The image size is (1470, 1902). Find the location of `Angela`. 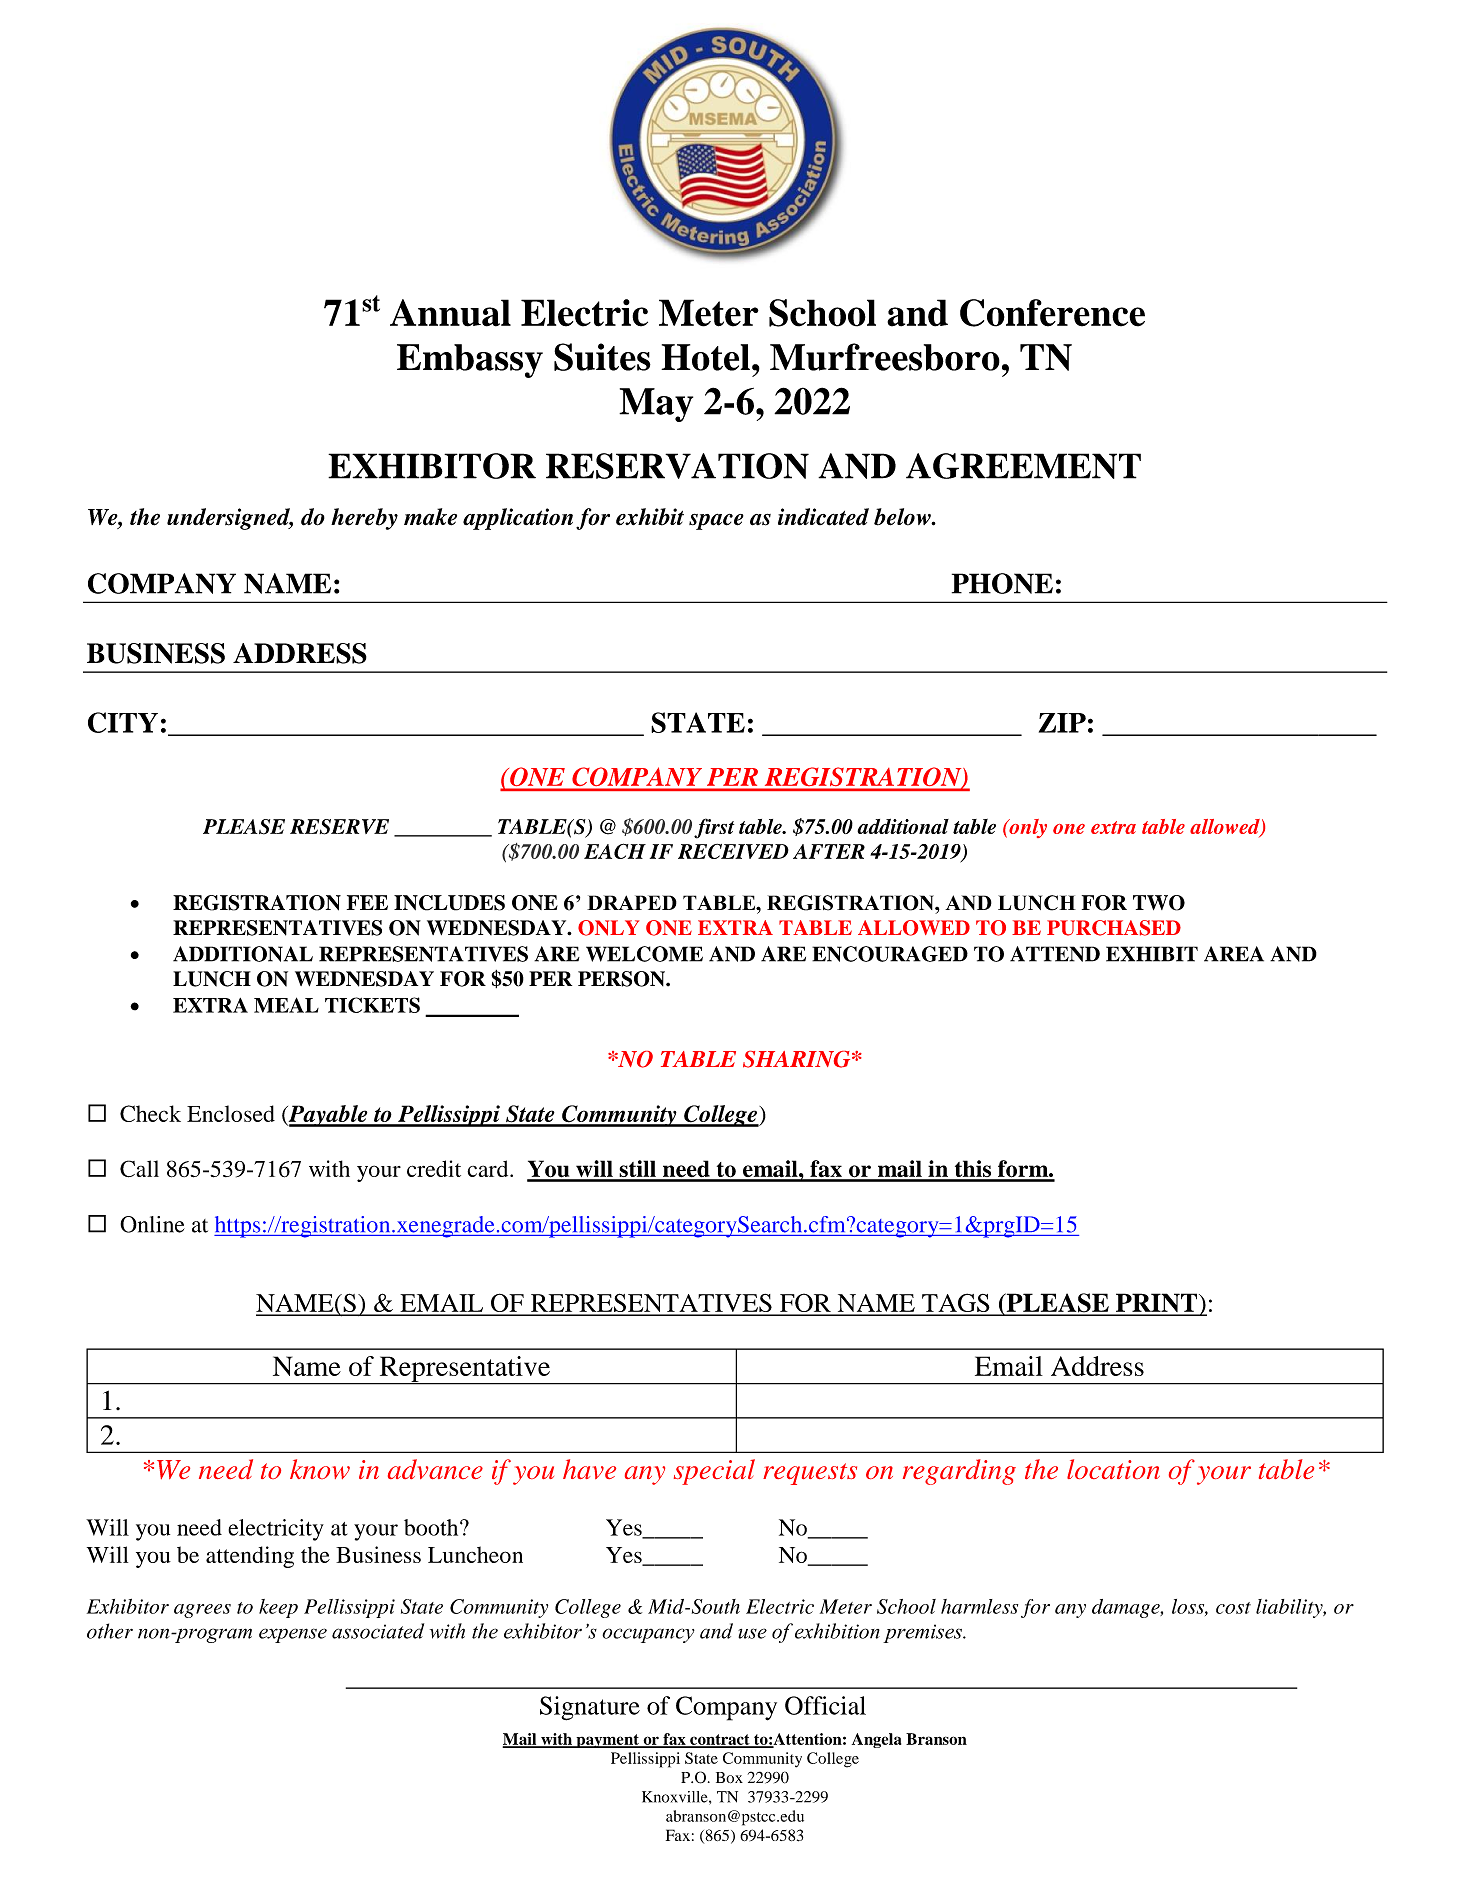

Angela is located at coordinates (876, 1740).
